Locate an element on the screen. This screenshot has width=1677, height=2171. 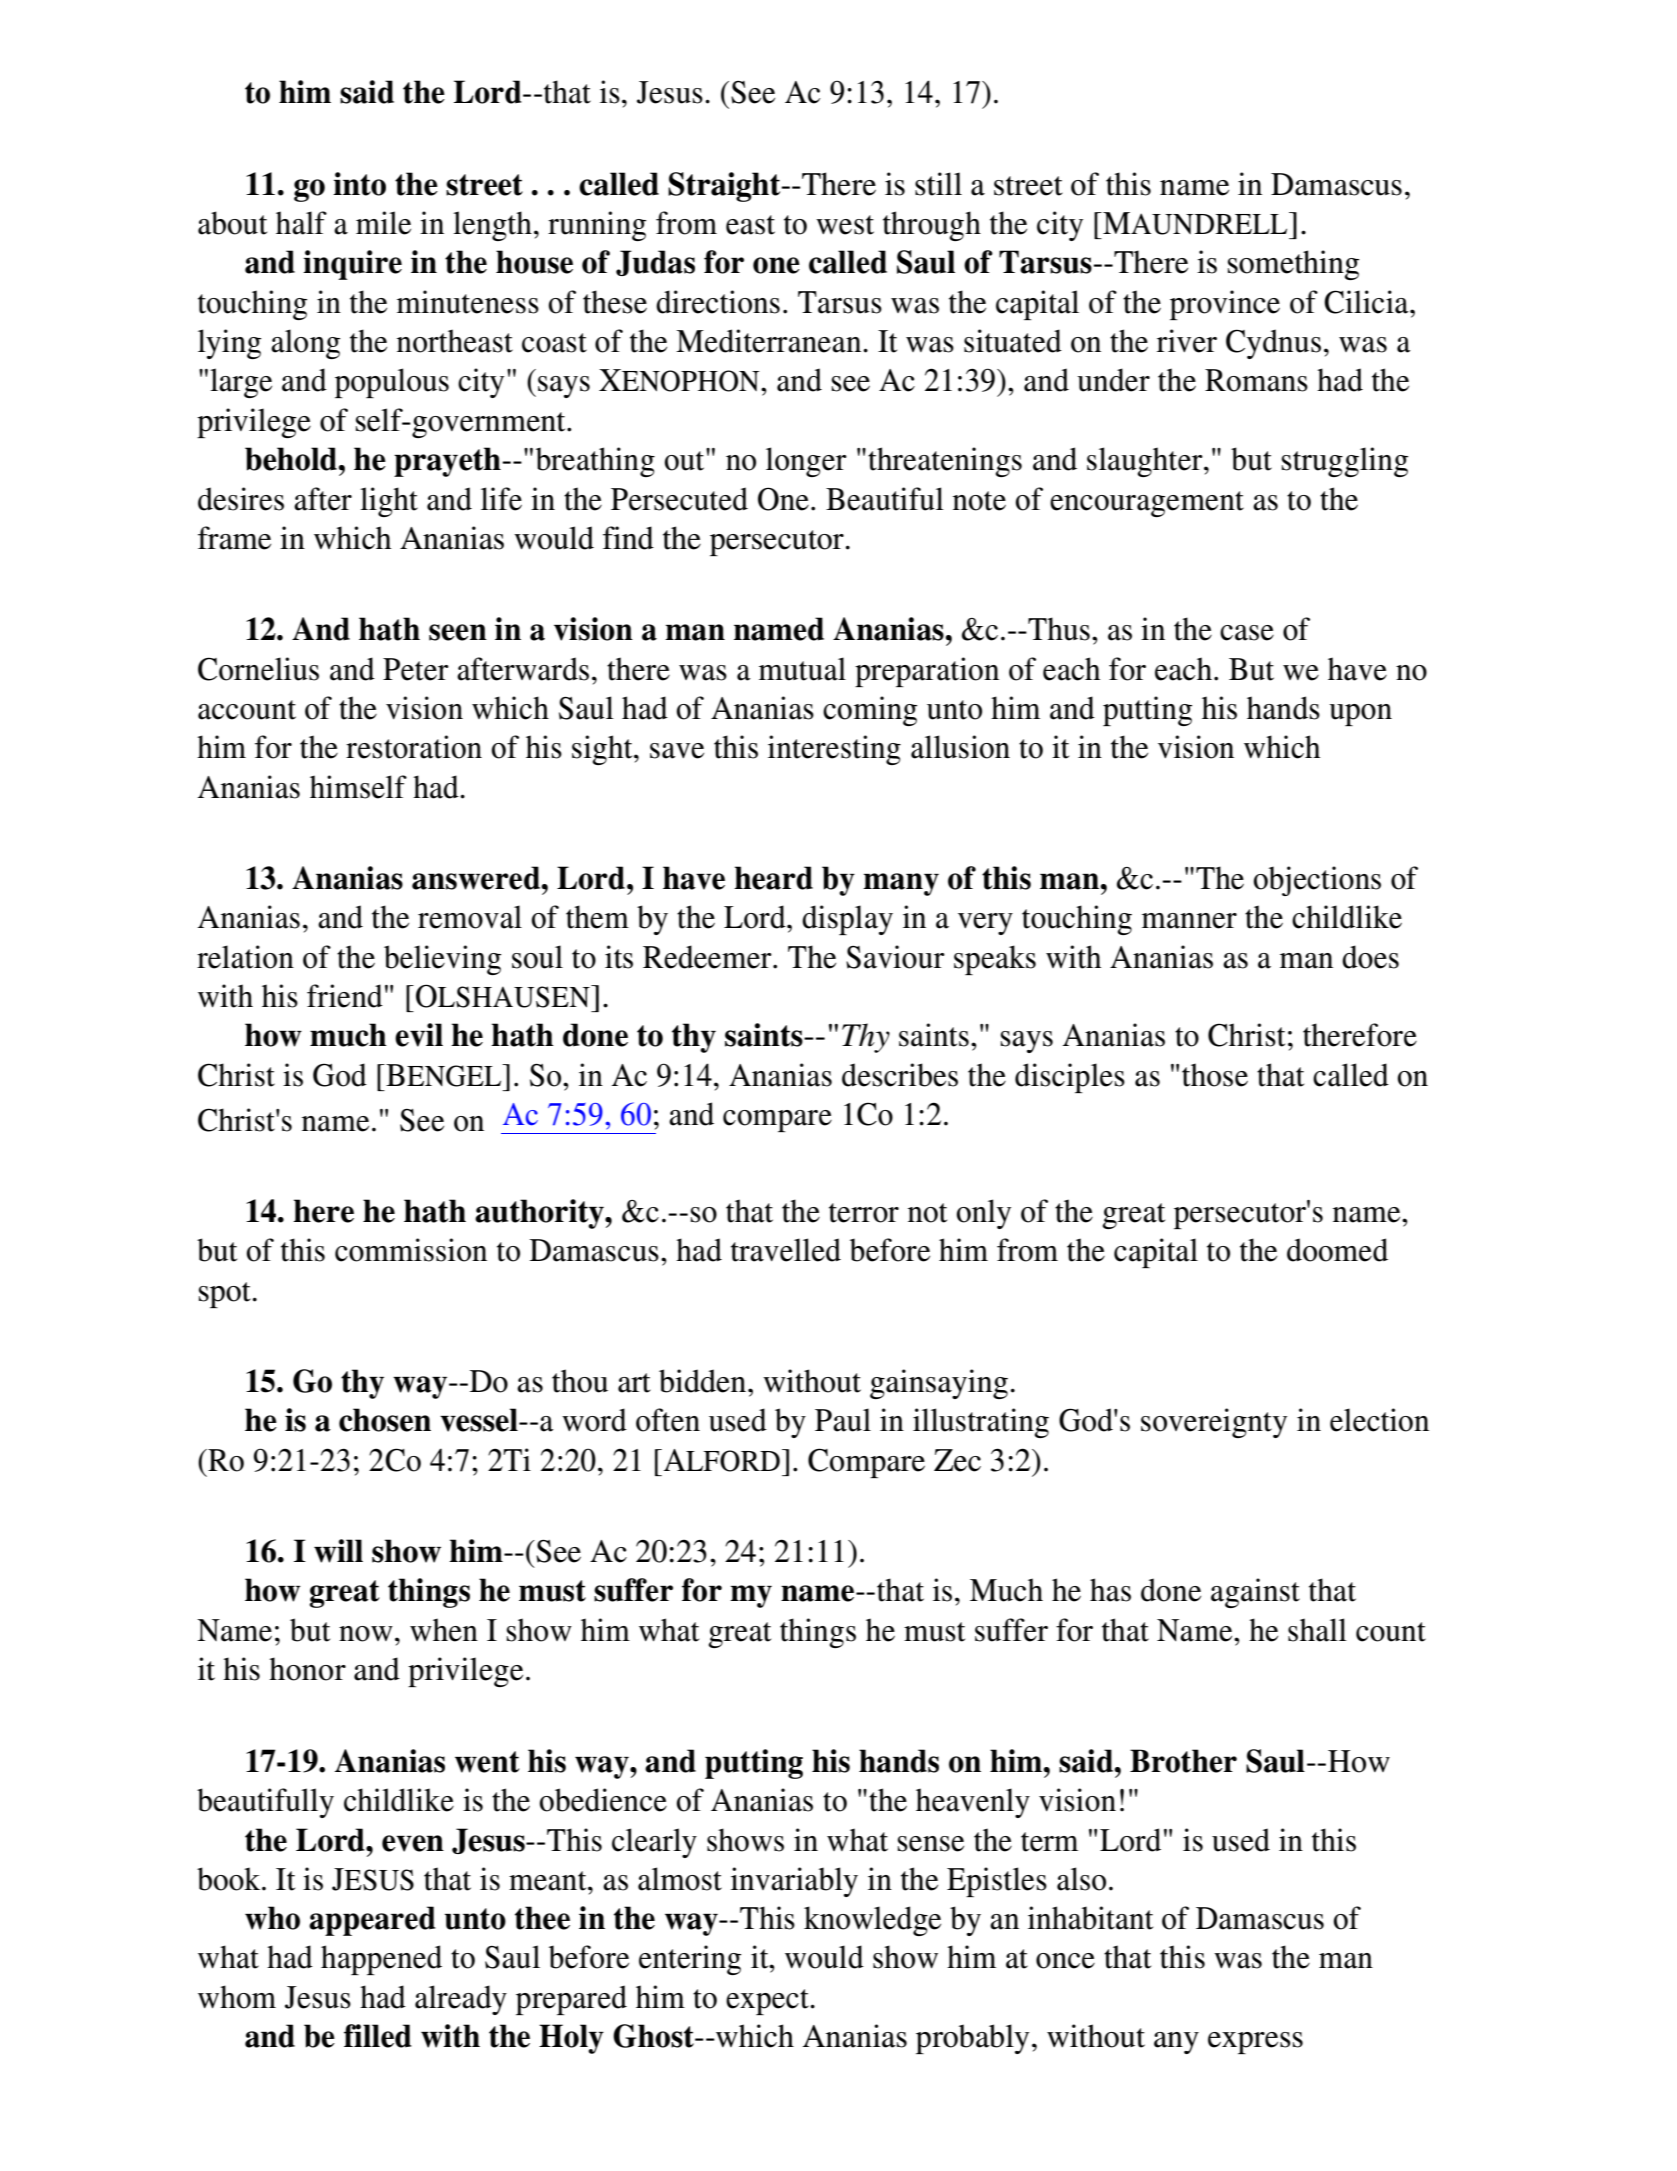
Paul is located at coordinates (843, 1420).
